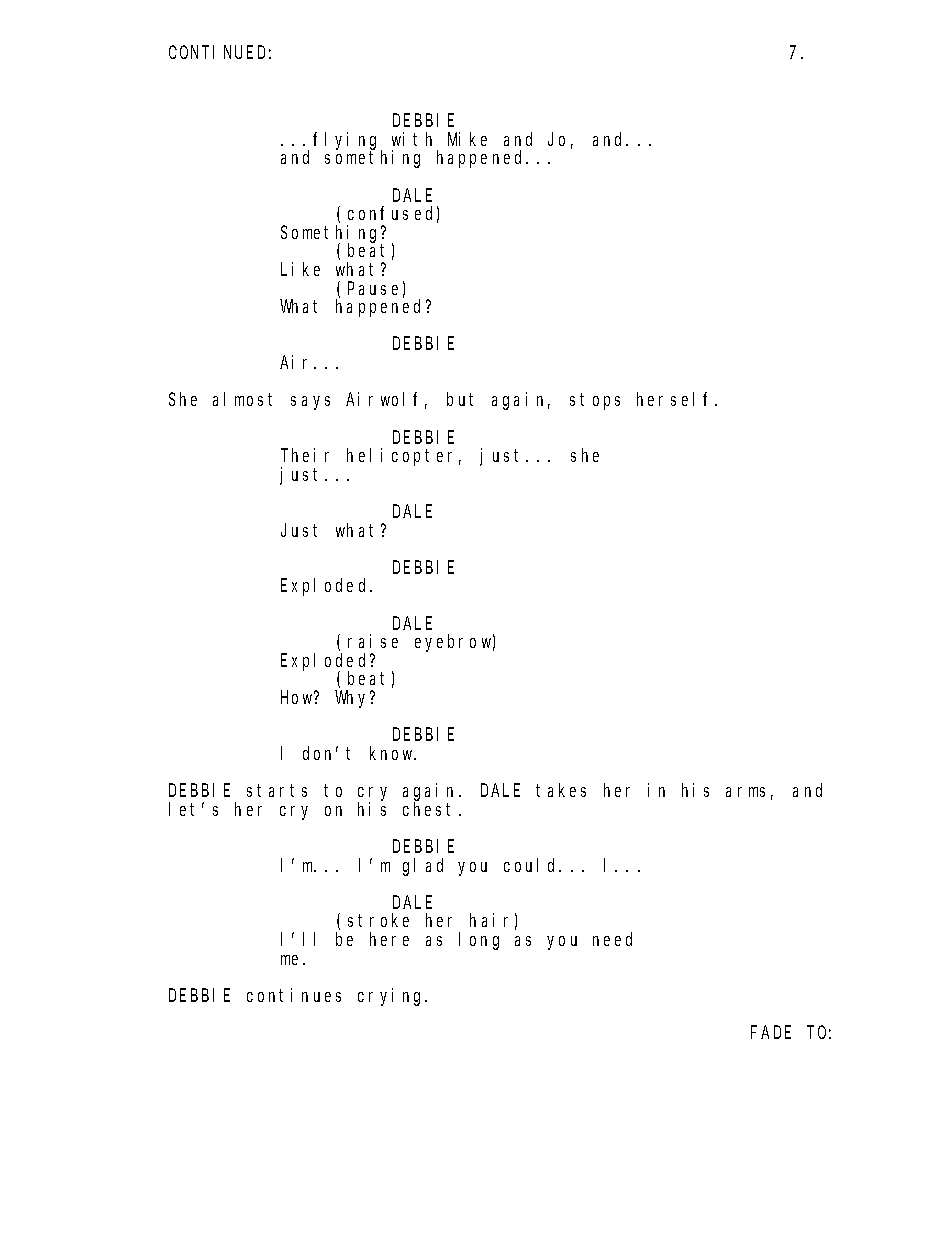 The image size is (952, 1233). What do you see at coordinates (532, 865) in the screenshot?
I see `could` at bounding box center [532, 865].
